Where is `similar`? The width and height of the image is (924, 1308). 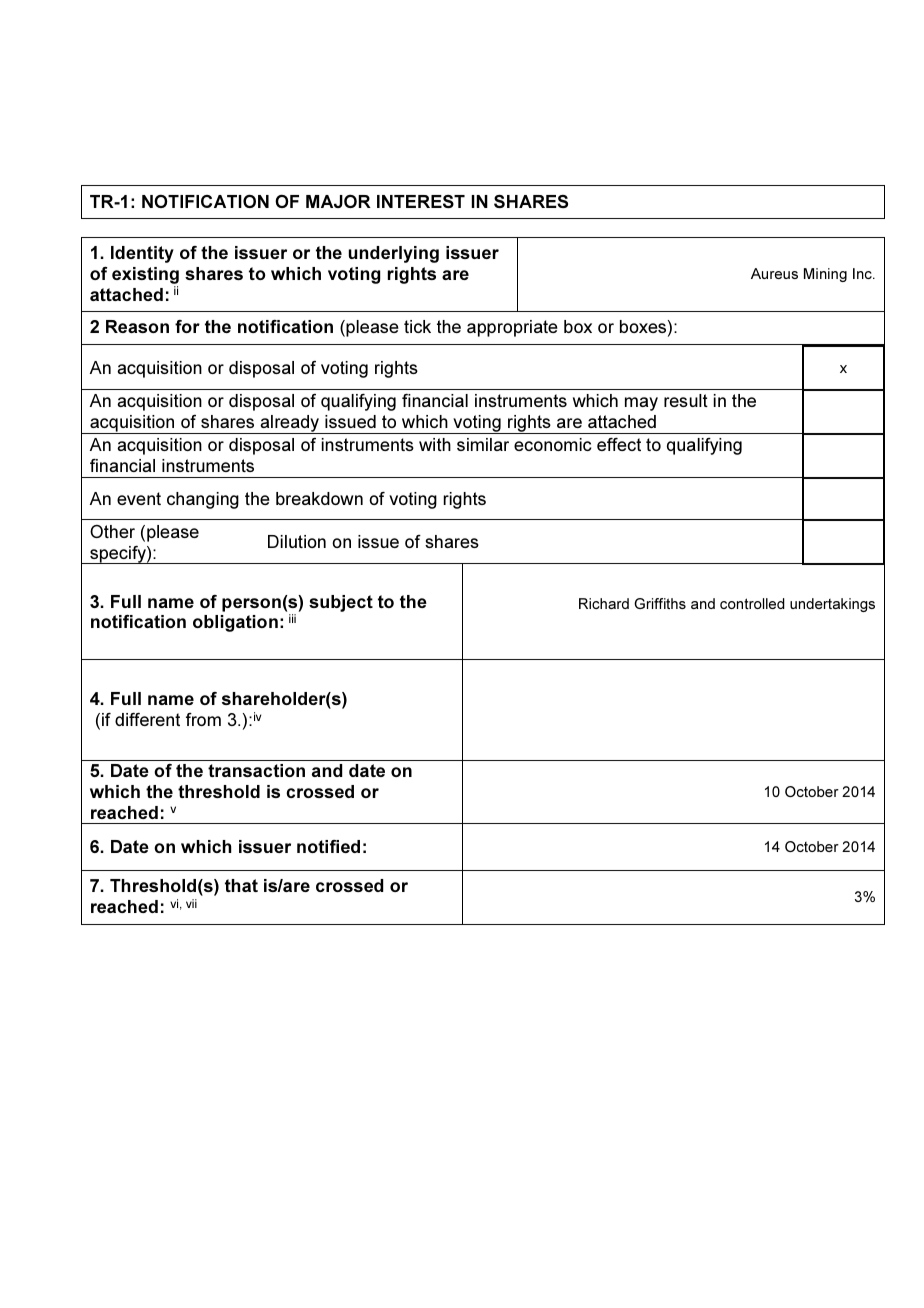 similar is located at coordinates (483, 444).
